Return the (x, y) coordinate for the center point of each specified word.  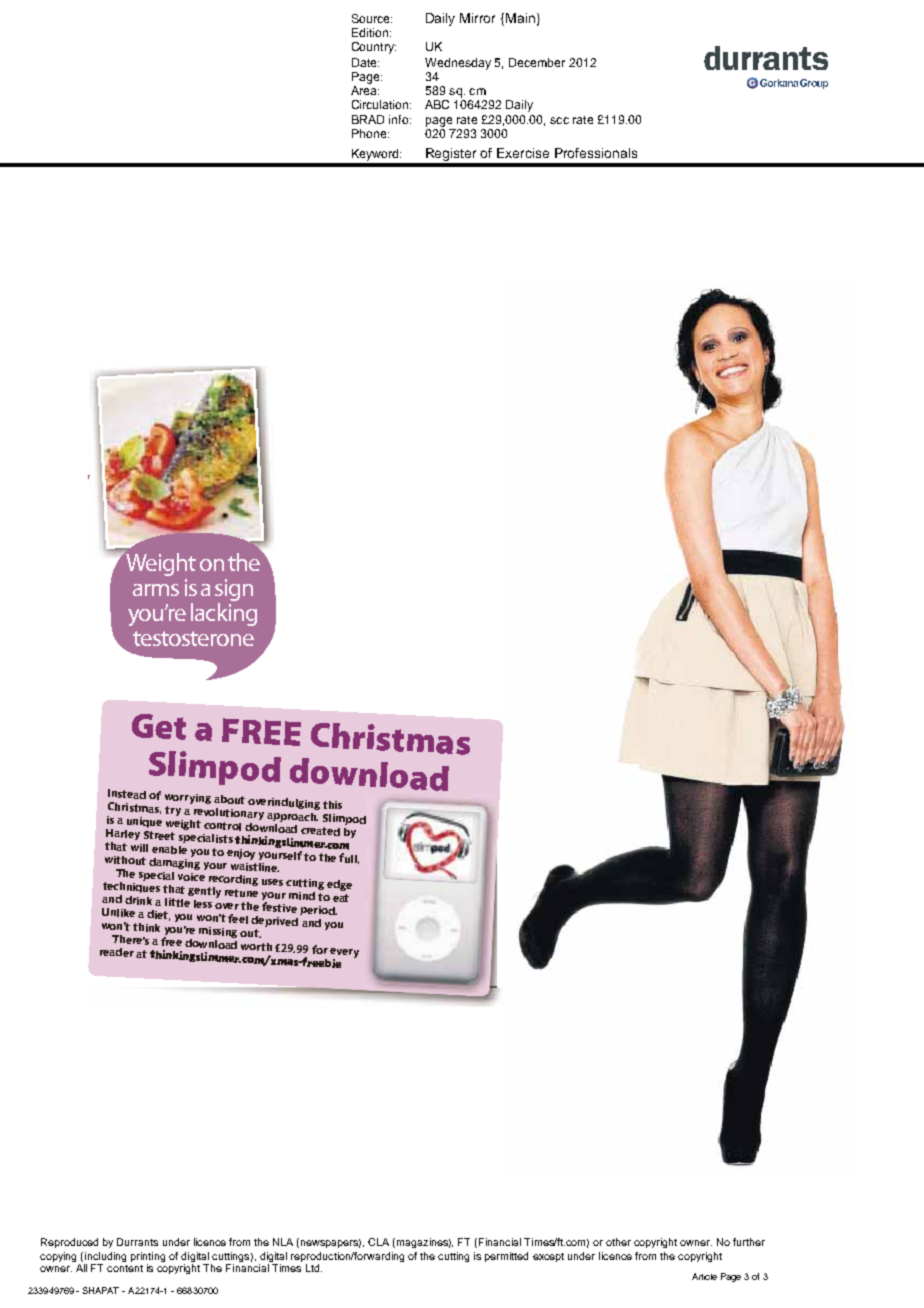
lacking (224, 614)
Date (365, 62)
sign (234, 591)
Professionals (596, 153)
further (749, 1242)
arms (156, 590)
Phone (370, 133)
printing (148, 1258)
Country (374, 48)
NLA (283, 1242)
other (618, 1242)
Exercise (523, 153)
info (400, 119)
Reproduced (69, 1243)
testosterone (193, 638)
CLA (378, 1242)
